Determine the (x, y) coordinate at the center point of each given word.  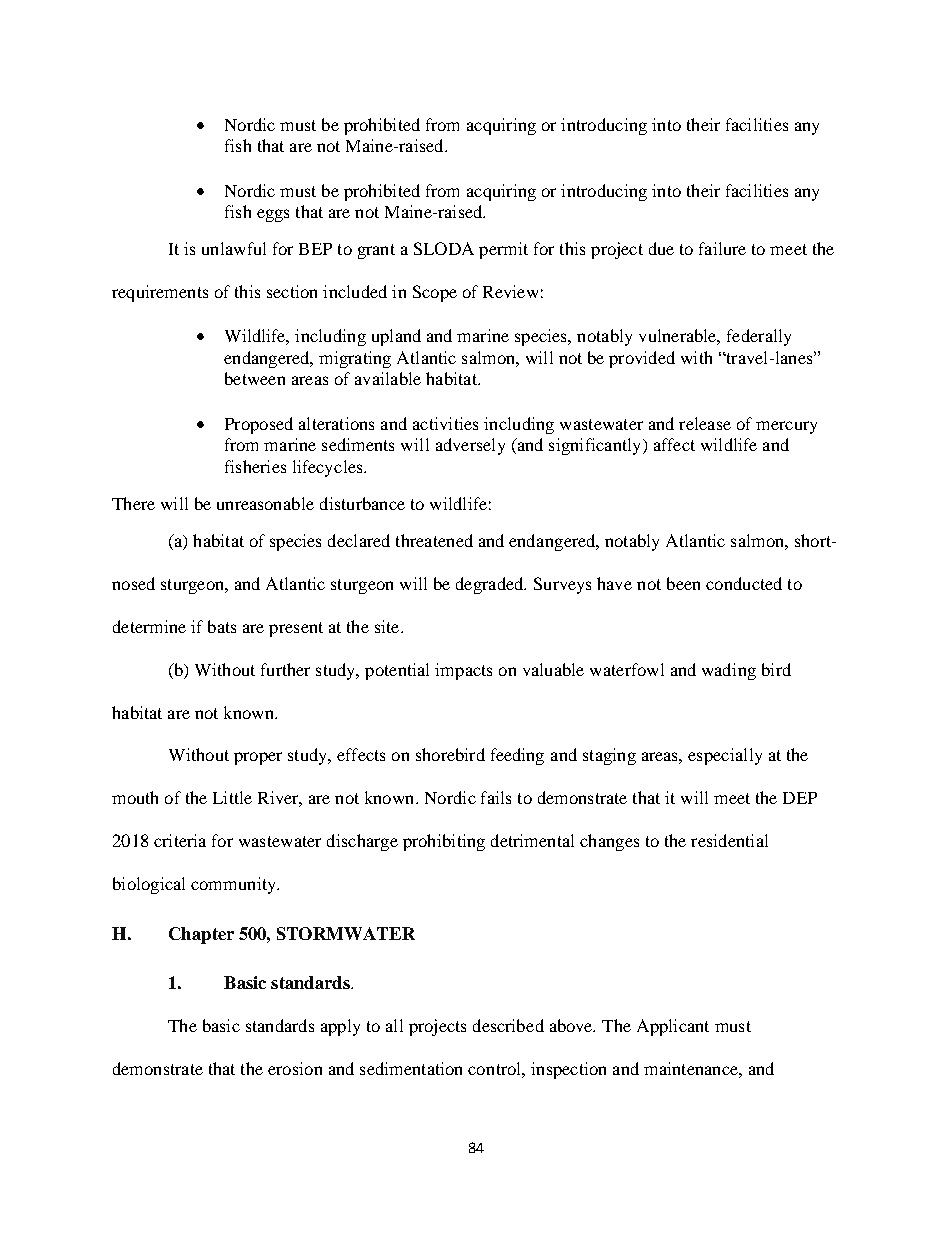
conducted (744, 583)
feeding (517, 756)
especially (725, 756)
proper (258, 758)
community (234, 885)
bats (222, 626)
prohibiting (444, 842)
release (705, 423)
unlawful (234, 248)
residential (729, 840)
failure (722, 248)
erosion (295, 1068)
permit (503, 250)
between (255, 378)
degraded (491, 585)
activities (445, 423)
